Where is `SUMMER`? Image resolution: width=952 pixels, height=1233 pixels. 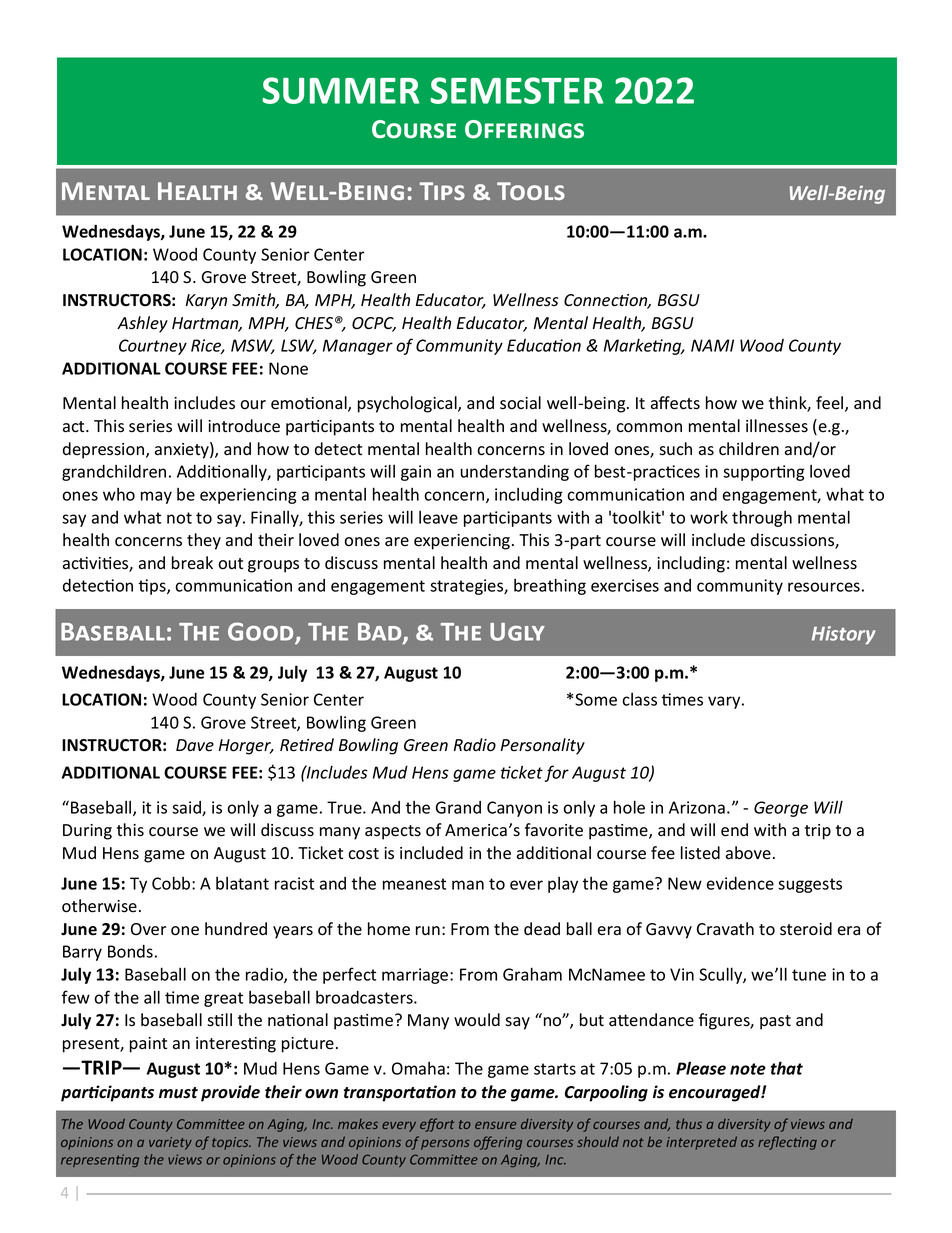
SUMMER is located at coordinates (341, 90).
